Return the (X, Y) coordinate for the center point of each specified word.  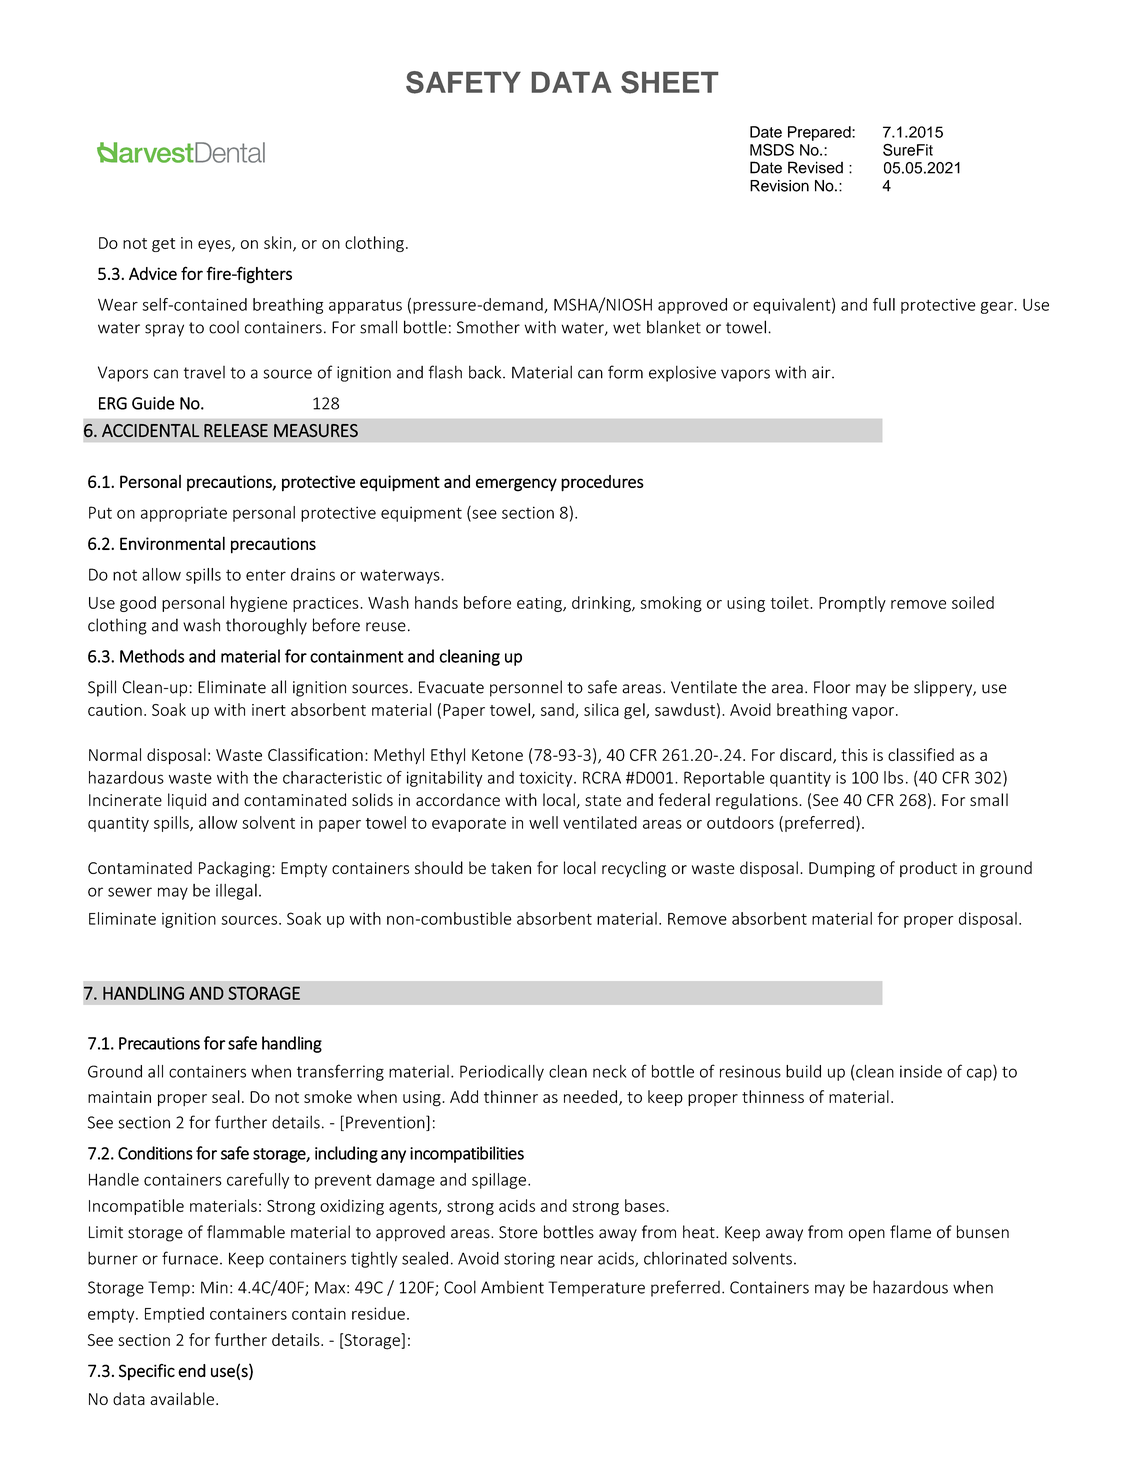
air (822, 372)
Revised (815, 167)
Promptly (852, 604)
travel (204, 372)
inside (921, 1071)
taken (511, 867)
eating (540, 604)
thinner (511, 1096)
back (486, 372)
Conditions (155, 1153)
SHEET (669, 82)
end (192, 1370)
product (928, 869)
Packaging (236, 869)
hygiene (259, 604)
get (163, 245)
